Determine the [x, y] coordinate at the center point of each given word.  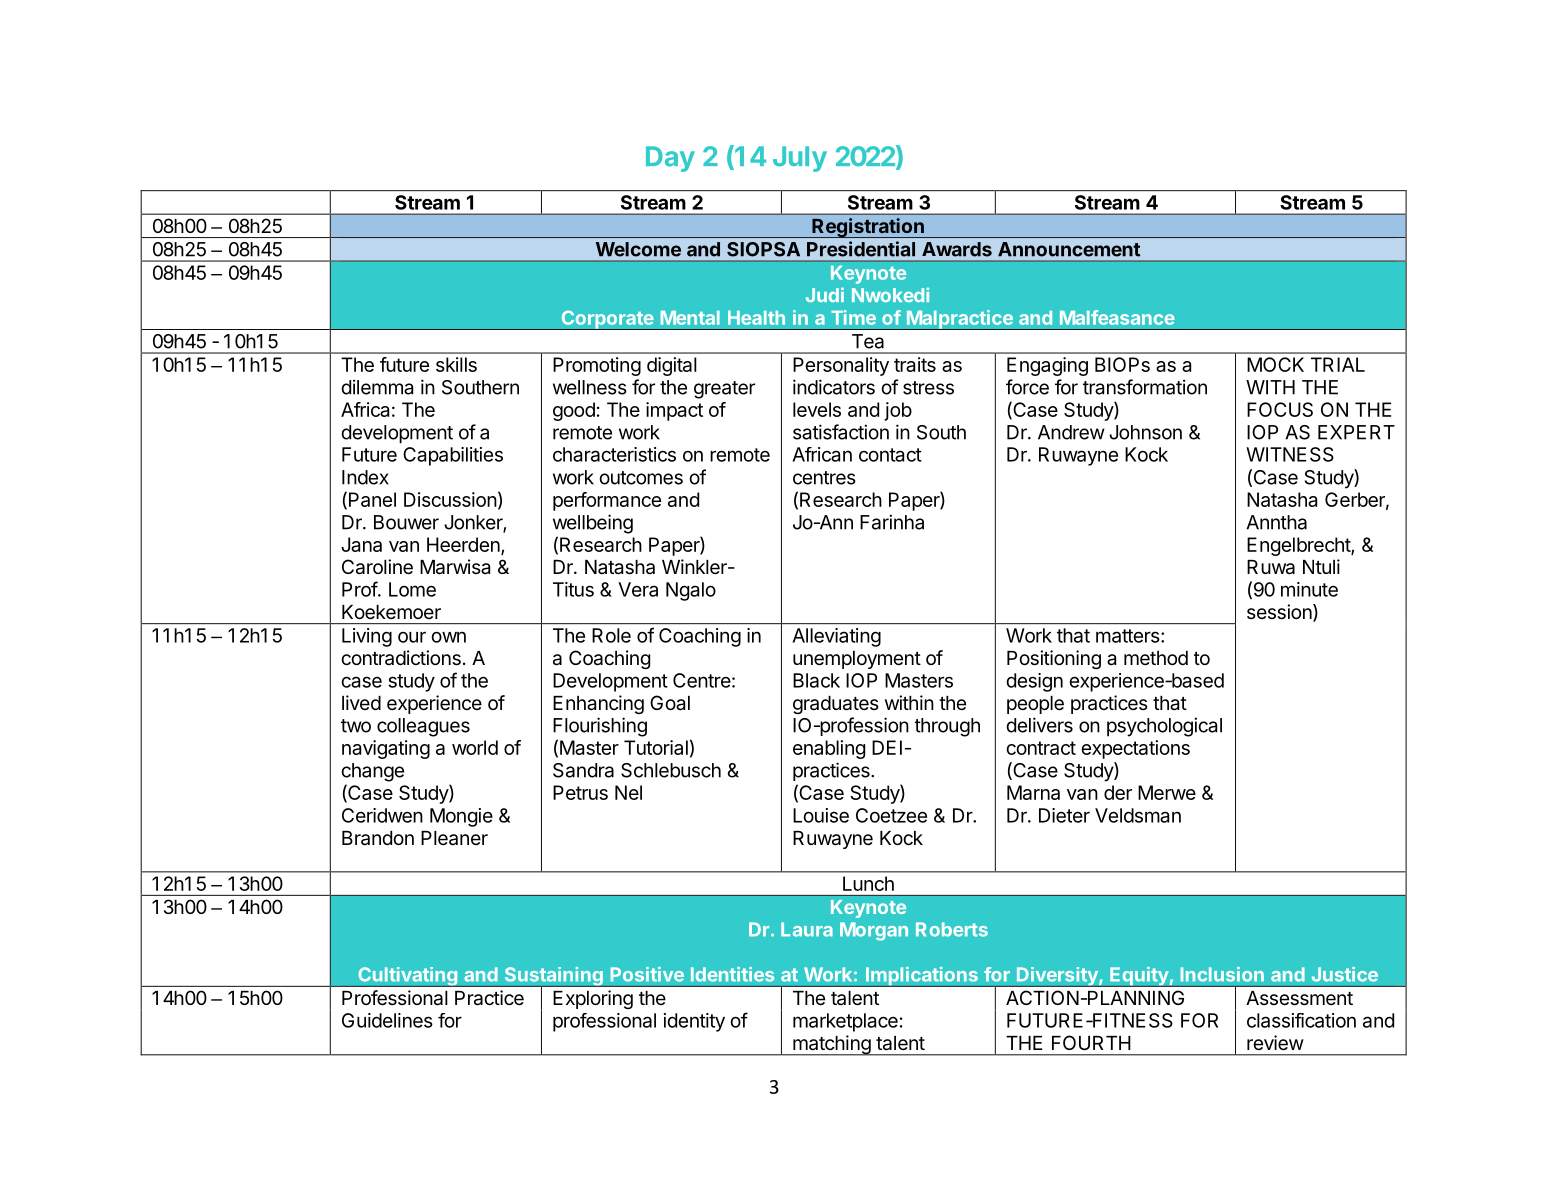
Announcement [1069, 249]
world [475, 747]
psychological [1164, 727]
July [800, 159]
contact [890, 455]
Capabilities [453, 456]
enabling [829, 749]
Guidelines [387, 1020]
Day [670, 159]
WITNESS [1290, 454]
